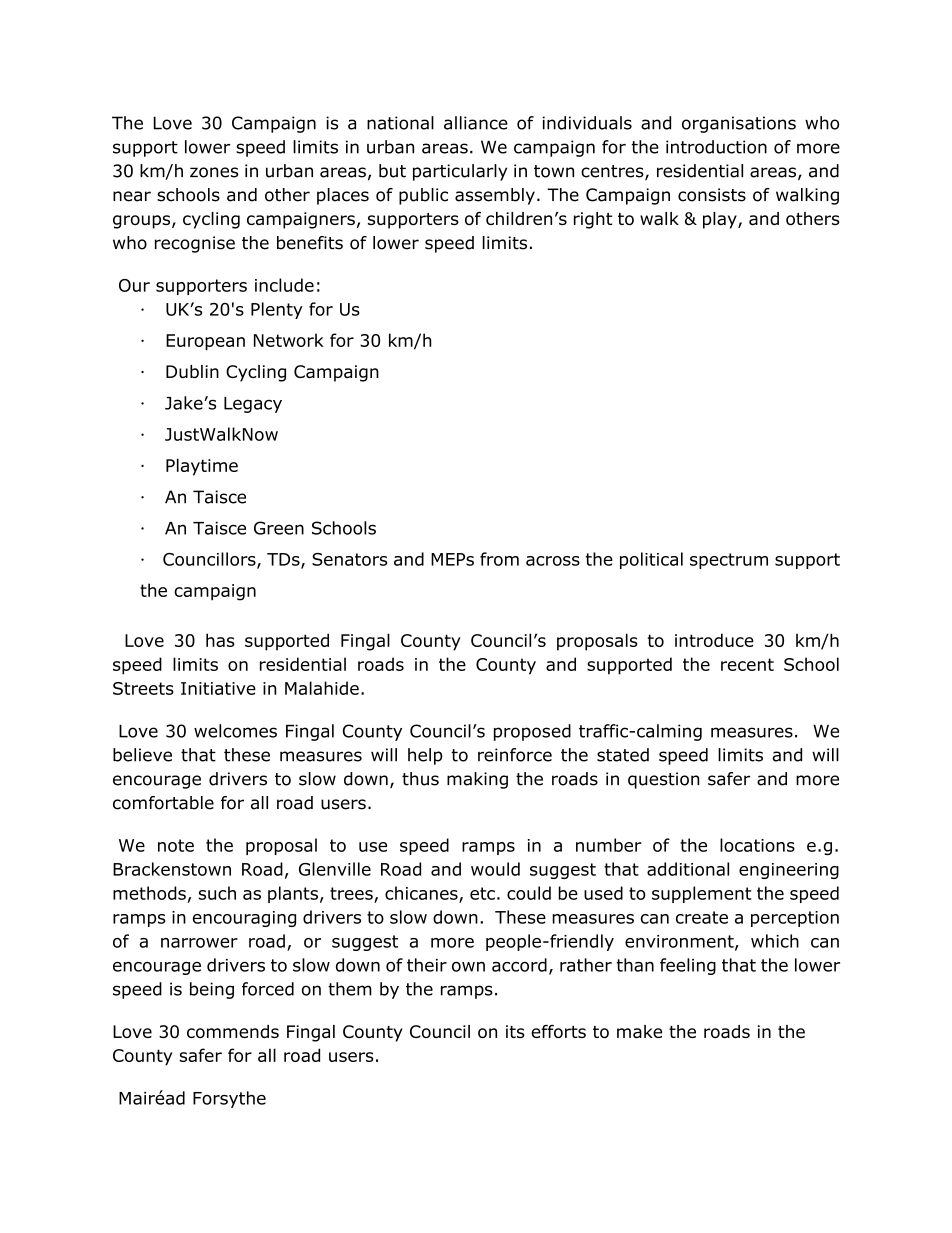 The width and height of the document is (952, 1233). I want to click on has, so click(220, 640).
